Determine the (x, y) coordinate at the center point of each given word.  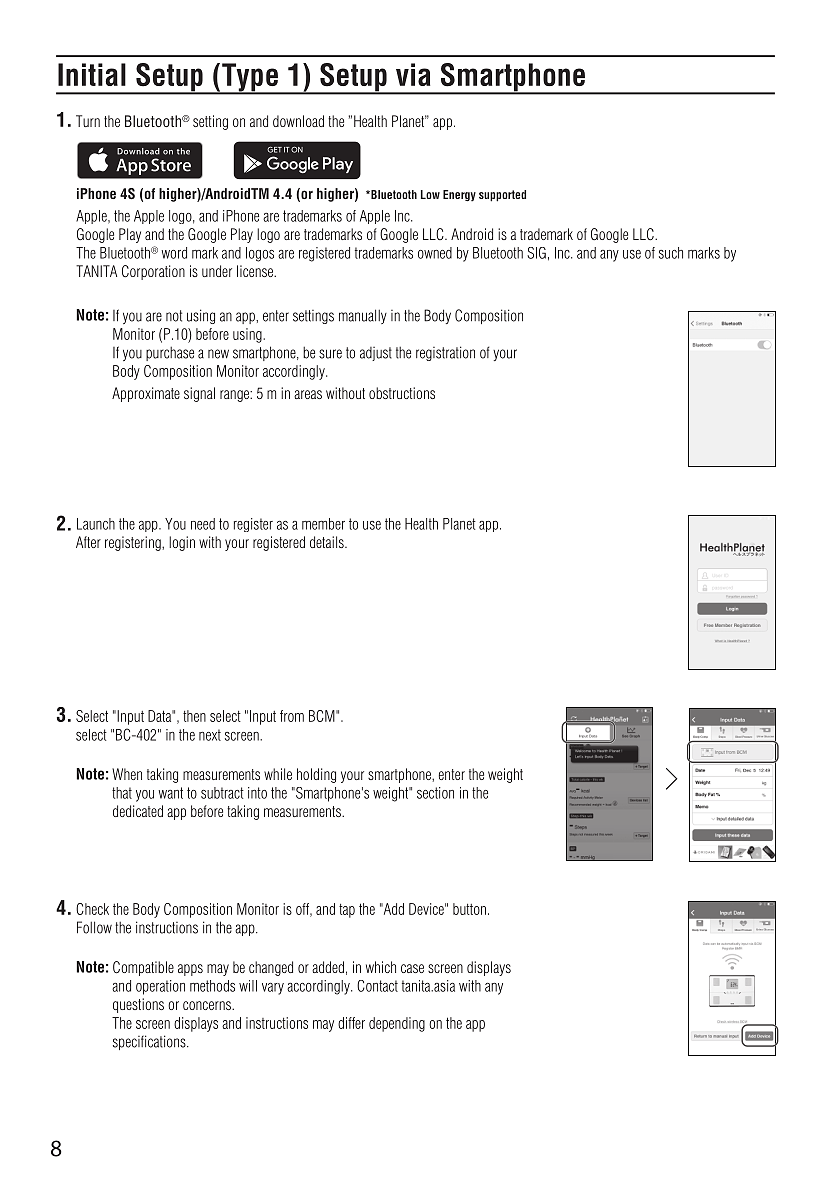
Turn (88, 121)
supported (502, 196)
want (171, 793)
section (435, 793)
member (323, 524)
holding (316, 775)
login (182, 543)
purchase (170, 354)
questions (138, 1005)
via (413, 74)
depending (397, 1024)
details (328, 542)
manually (363, 316)
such (671, 253)
